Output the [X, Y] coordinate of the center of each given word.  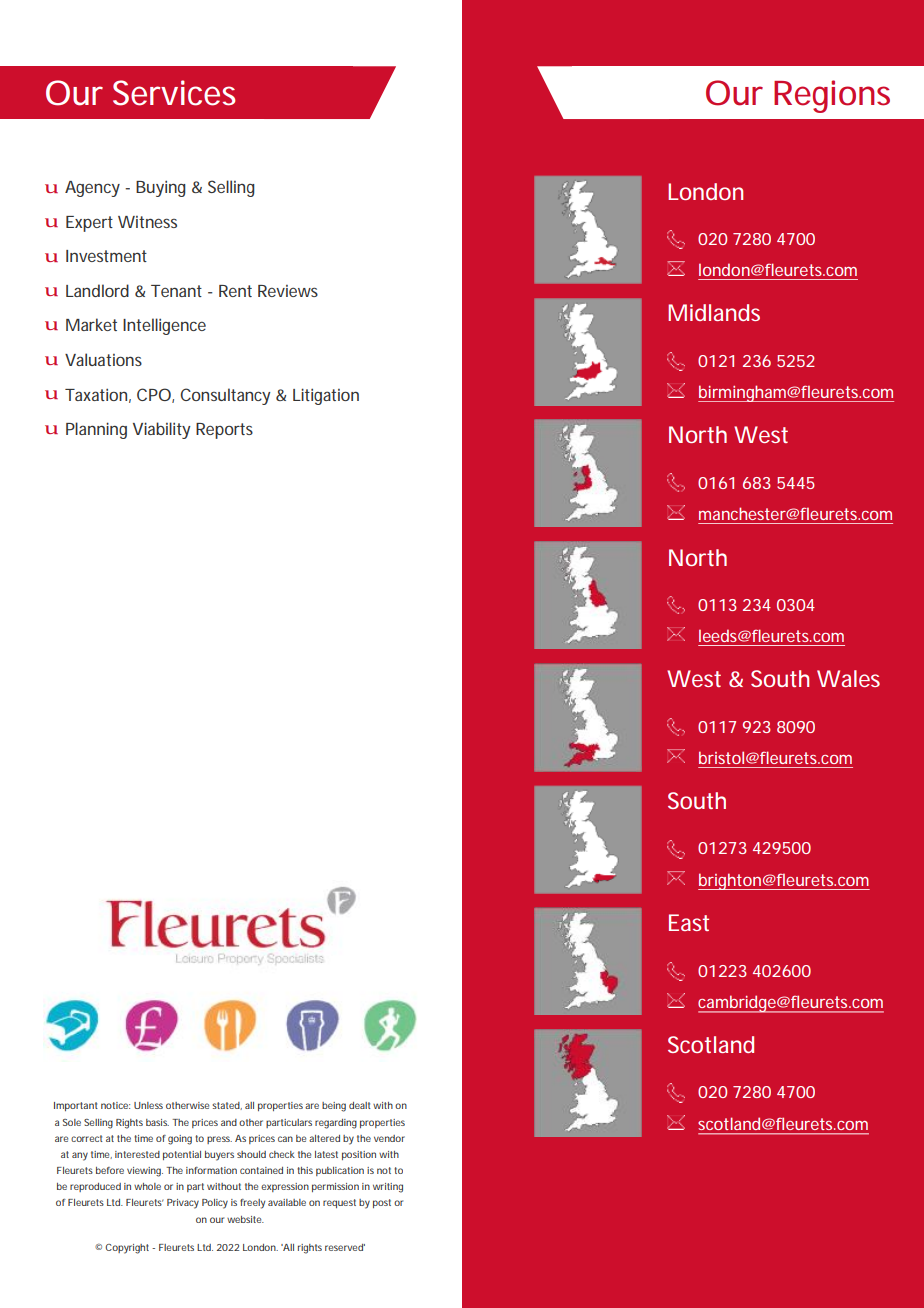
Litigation [326, 396]
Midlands [714, 312]
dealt [359, 1105]
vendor [389, 1138]
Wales [848, 678]
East [689, 922]
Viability [162, 430]
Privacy [183, 1204]
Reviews [288, 291]
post [382, 1203]
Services [174, 93]
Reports [224, 431]
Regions [832, 96]
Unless [148, 1105]
